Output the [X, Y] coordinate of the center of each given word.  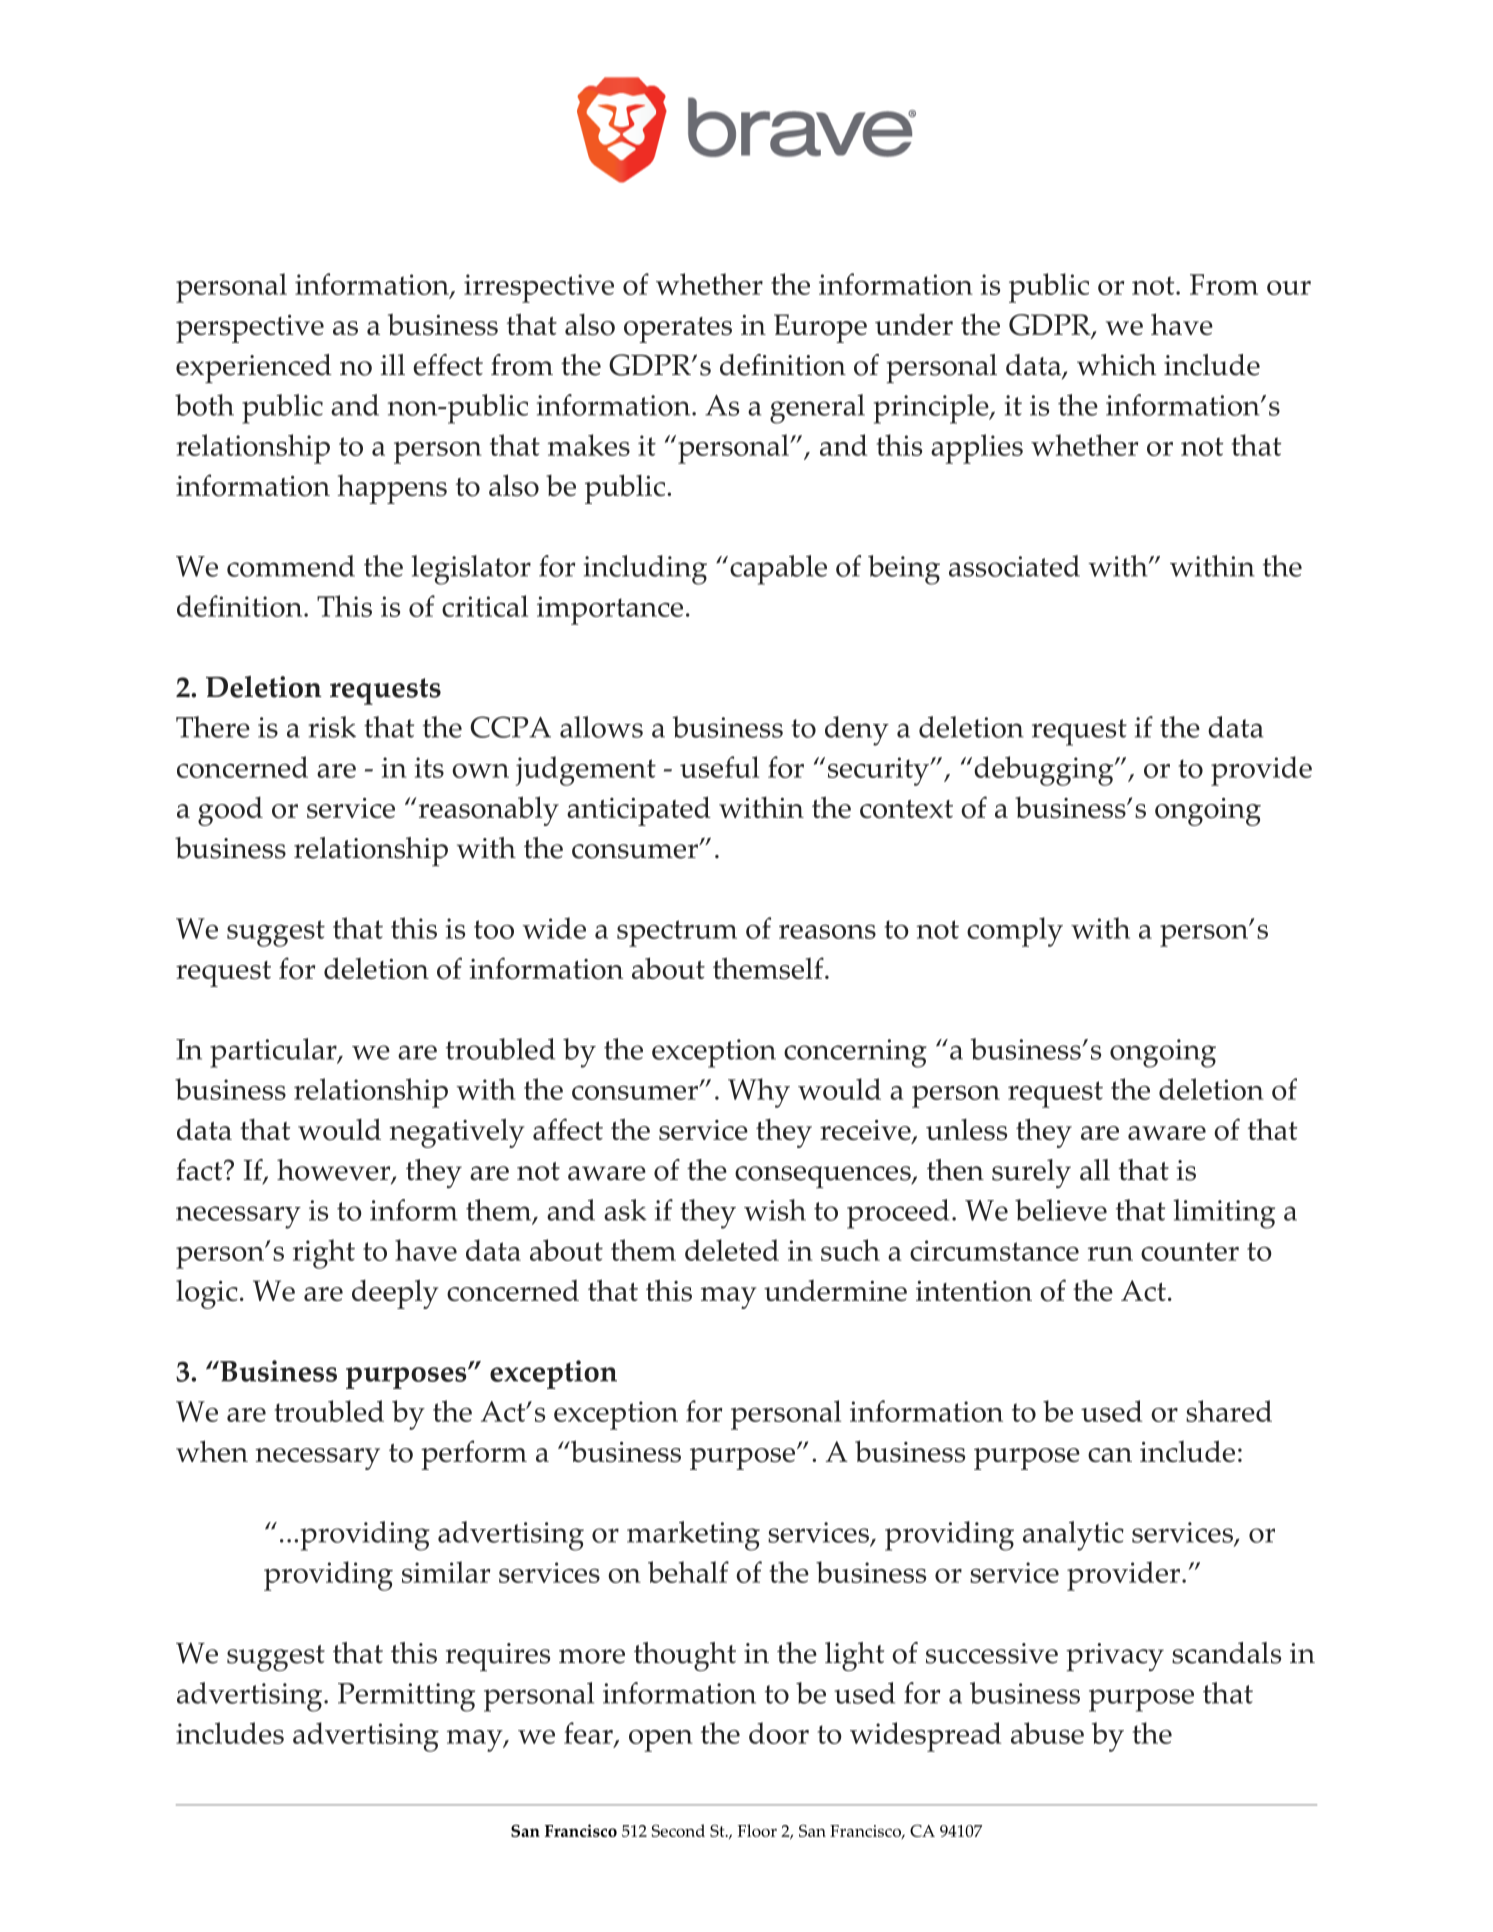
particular [274, 1053]
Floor [757, 1830]
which [1116, 365]
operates [678, 330]
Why [759, 1093]
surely [1031, 1173]
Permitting [406, 1697]
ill [392, 364]
